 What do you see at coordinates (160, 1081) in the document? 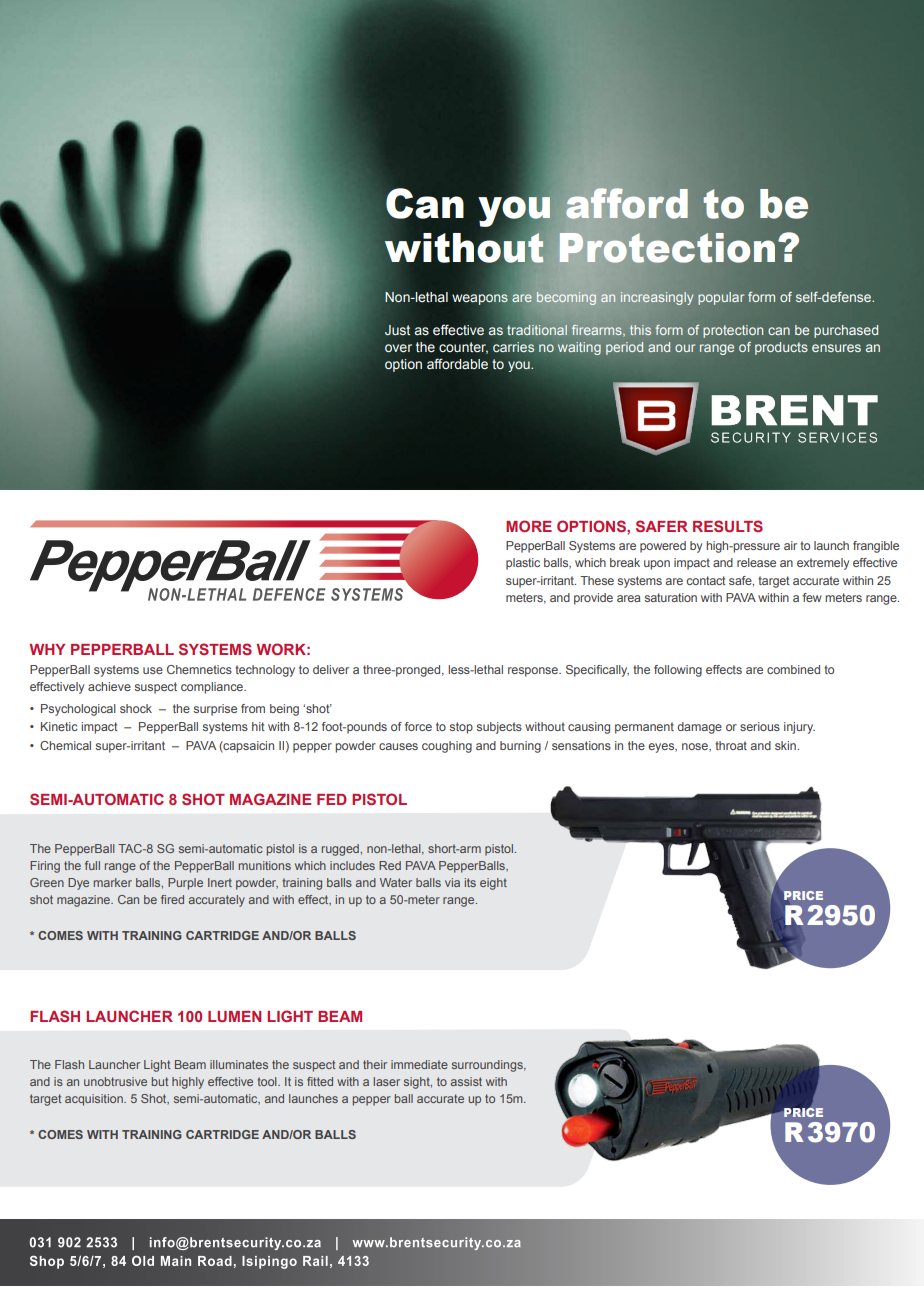
I see `but` at bounding box center [160, 1081].
